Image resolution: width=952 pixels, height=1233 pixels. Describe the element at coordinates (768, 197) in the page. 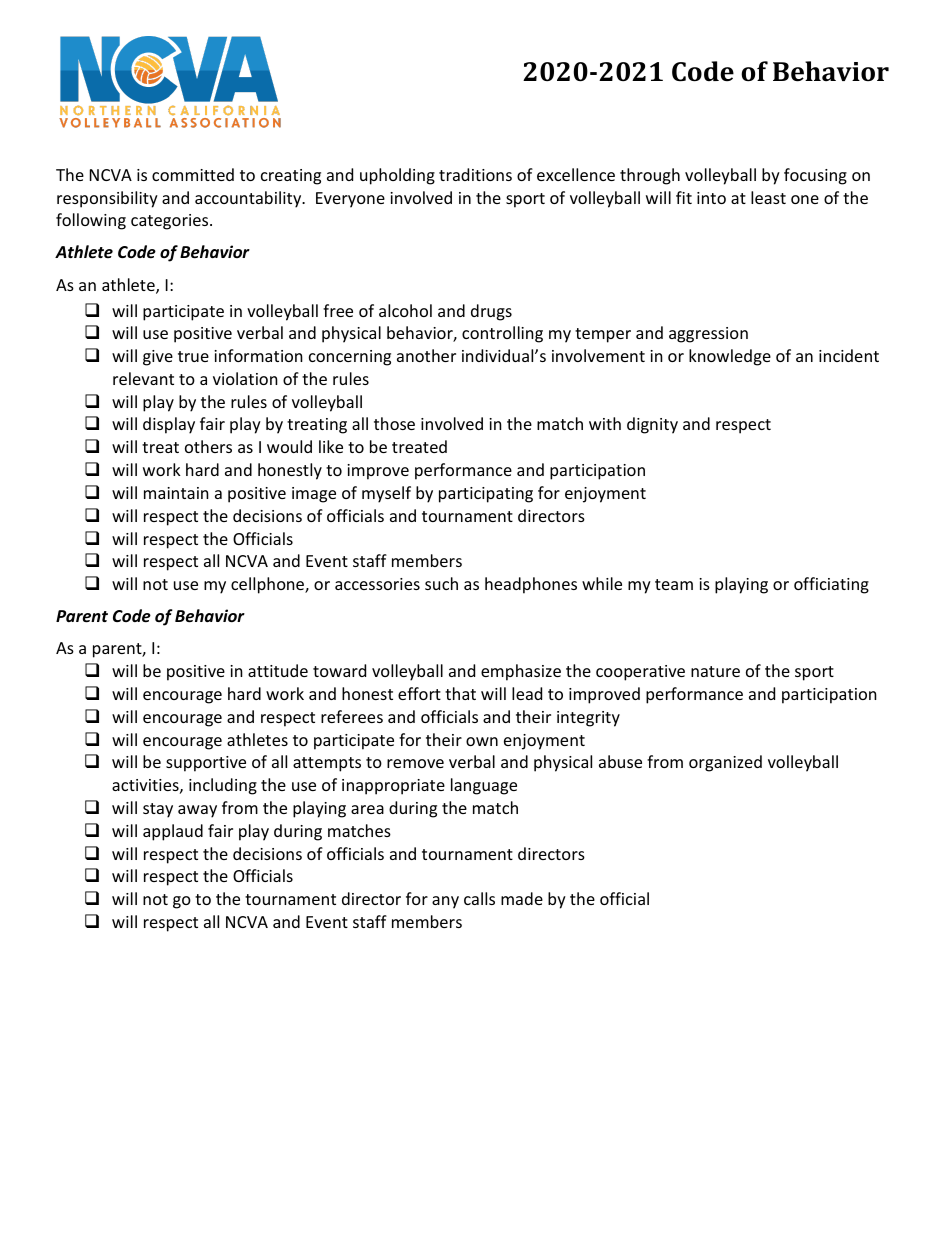

I see `least` at that location.
